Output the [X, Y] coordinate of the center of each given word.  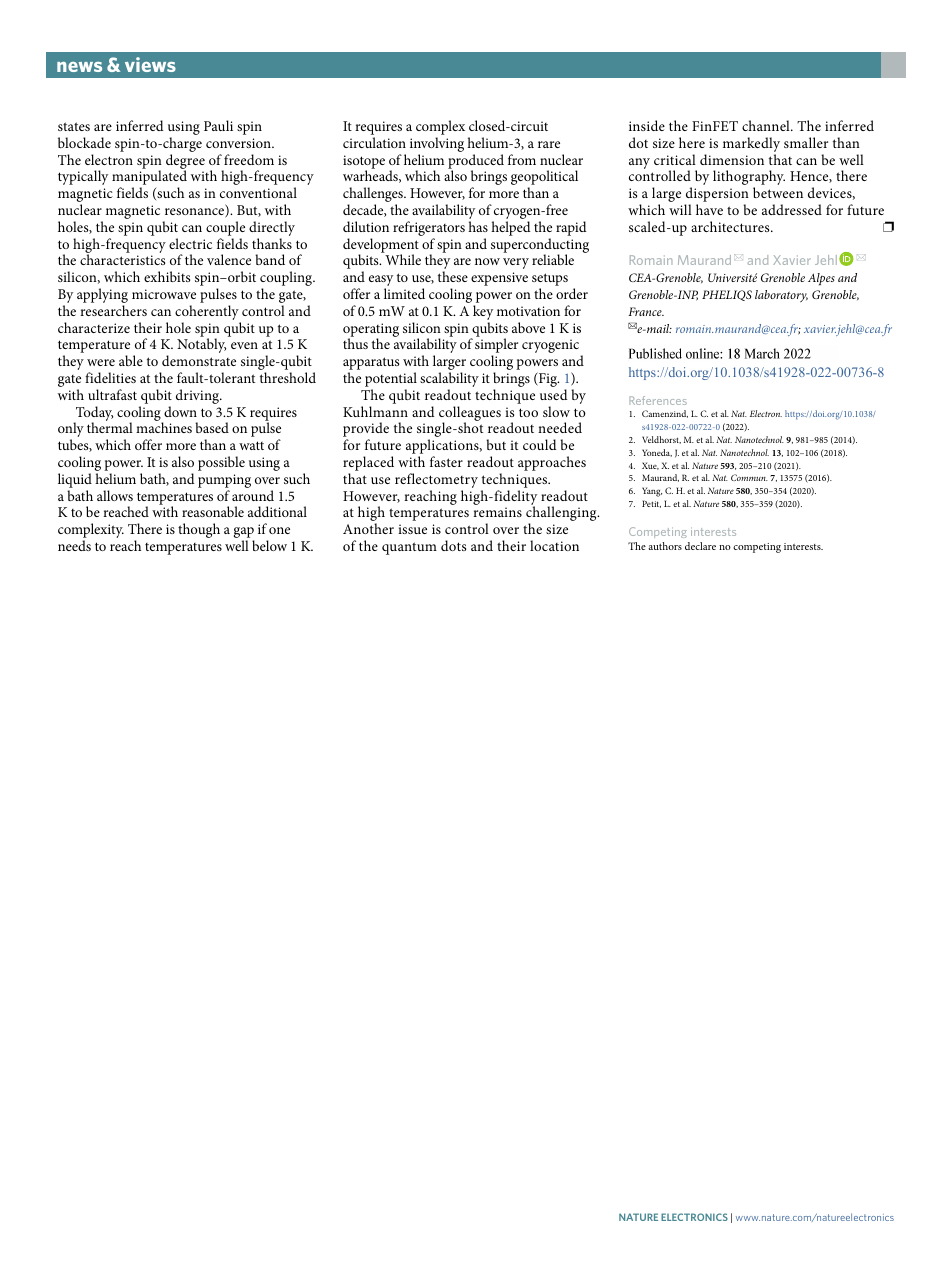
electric [190, 243]
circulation [374, 142]
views [150, 64]
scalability [449, 381]
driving [199, 396]
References [658, 400]
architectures [731, 226]
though [199, 530]
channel [767, 125]
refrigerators [429, 230]
